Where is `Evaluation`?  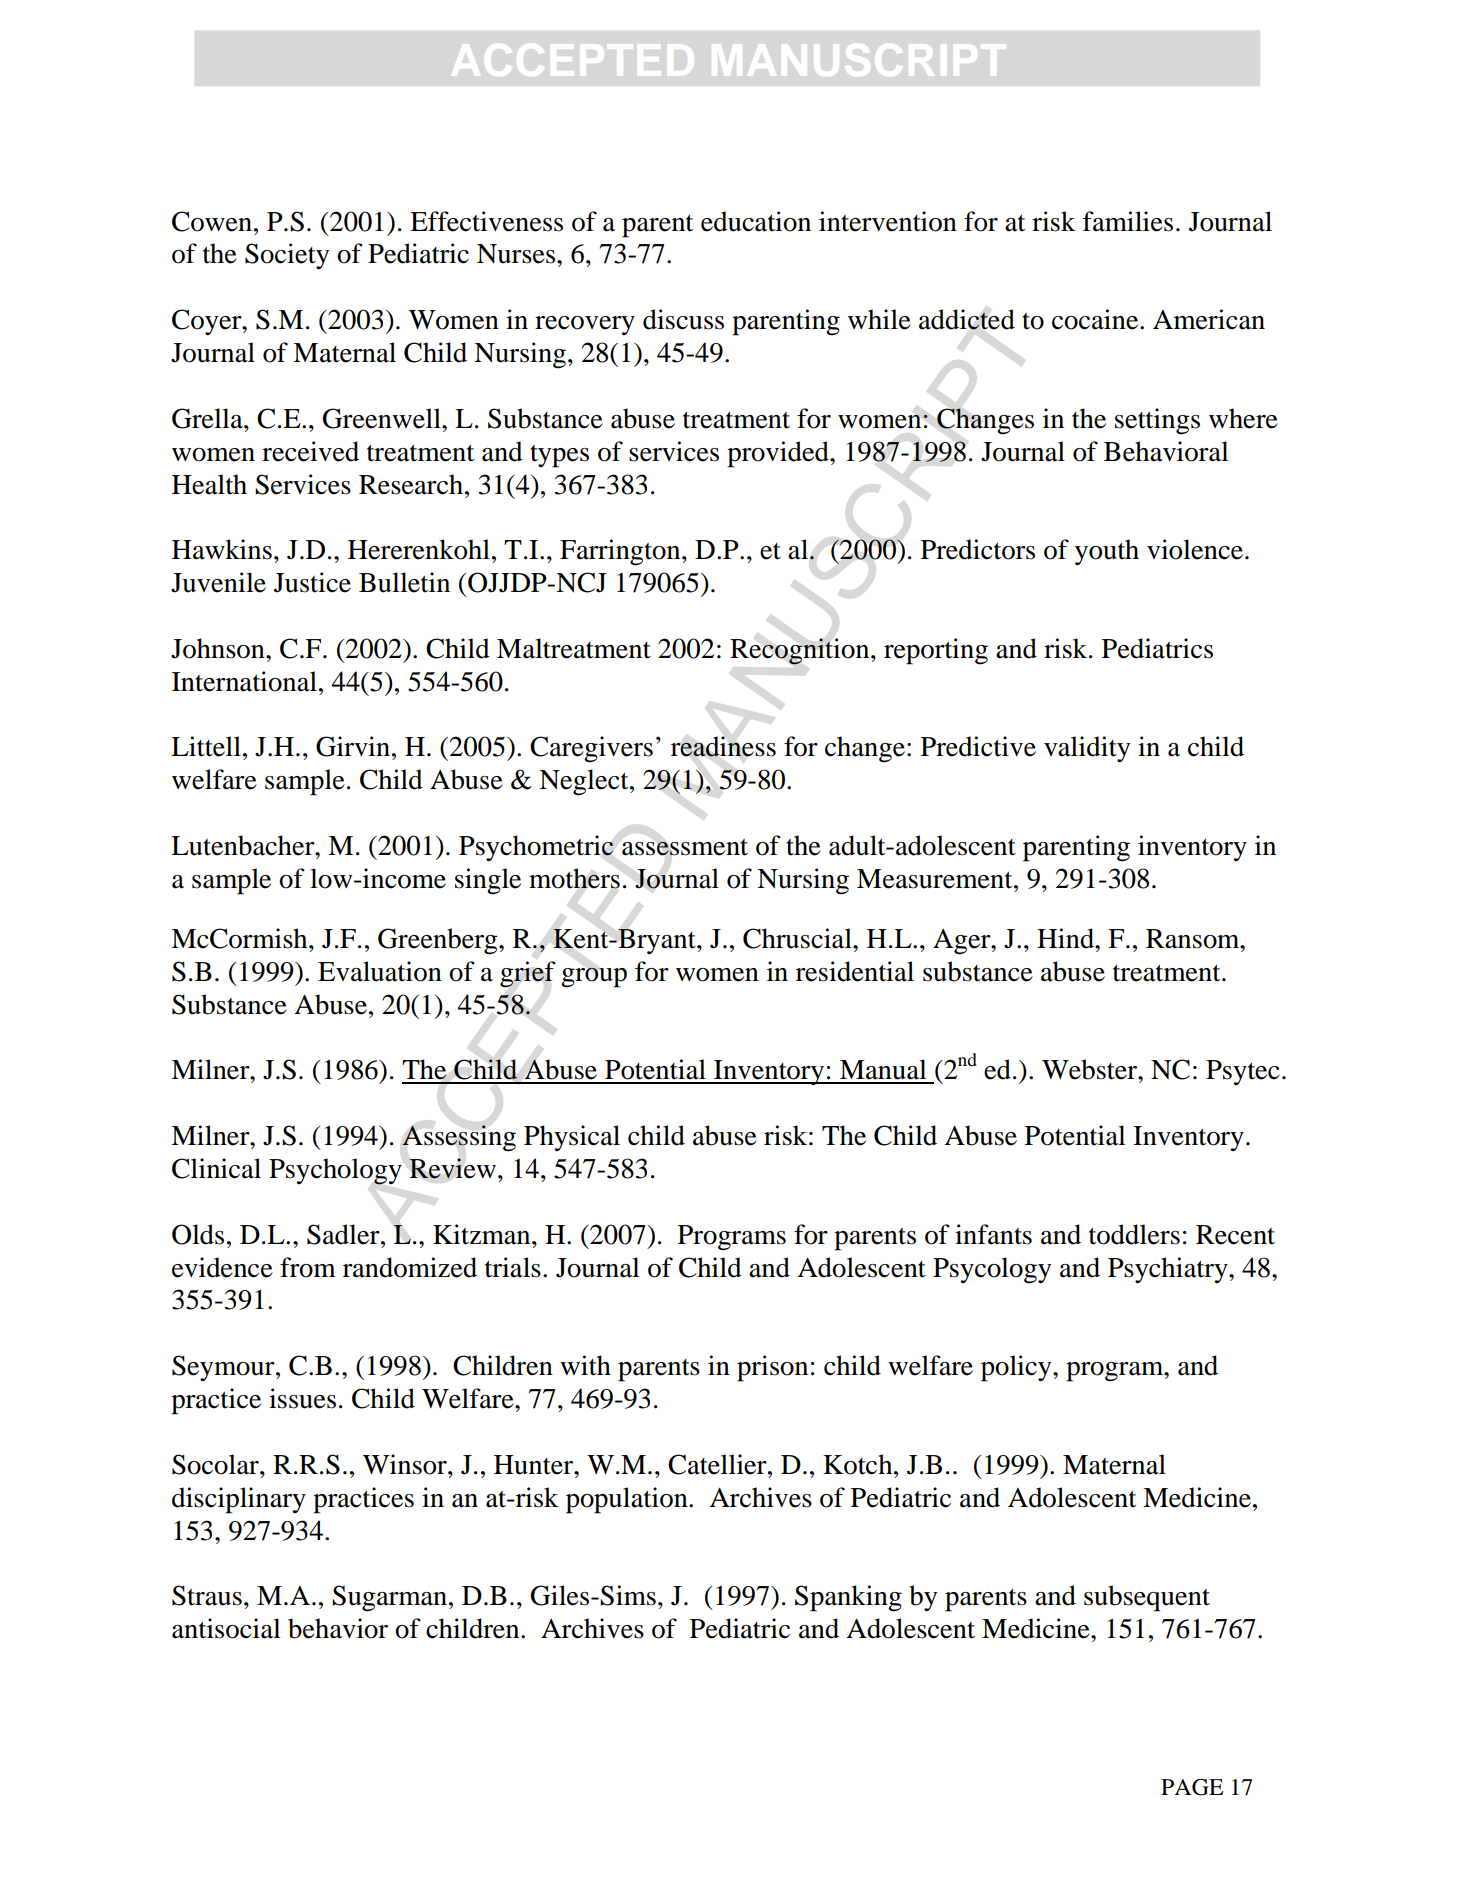 Evaluation is located at coordinates (380, 971).
